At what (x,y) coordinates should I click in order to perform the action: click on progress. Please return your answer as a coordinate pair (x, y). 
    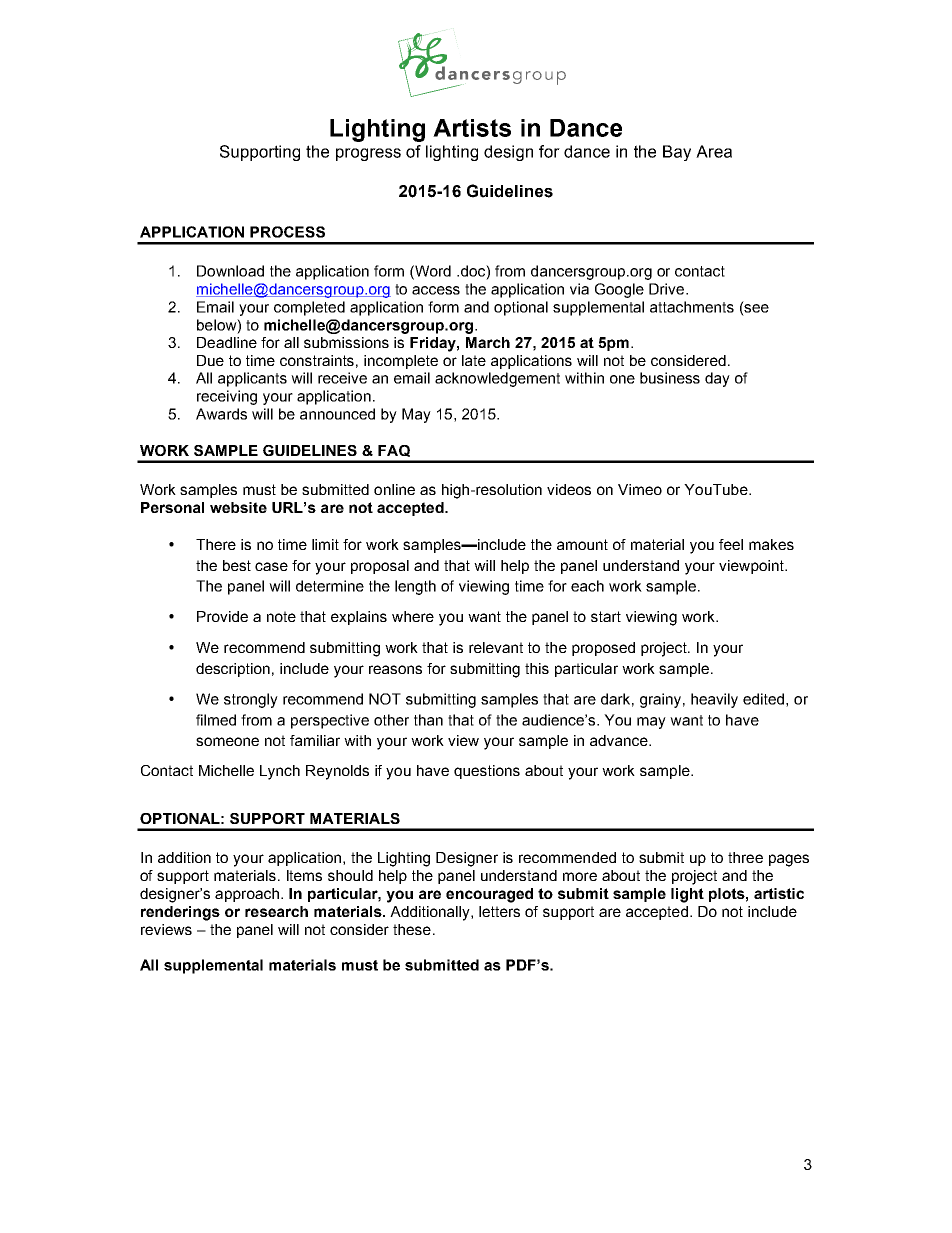
    Looking at the image, I should click on (368, 154).
